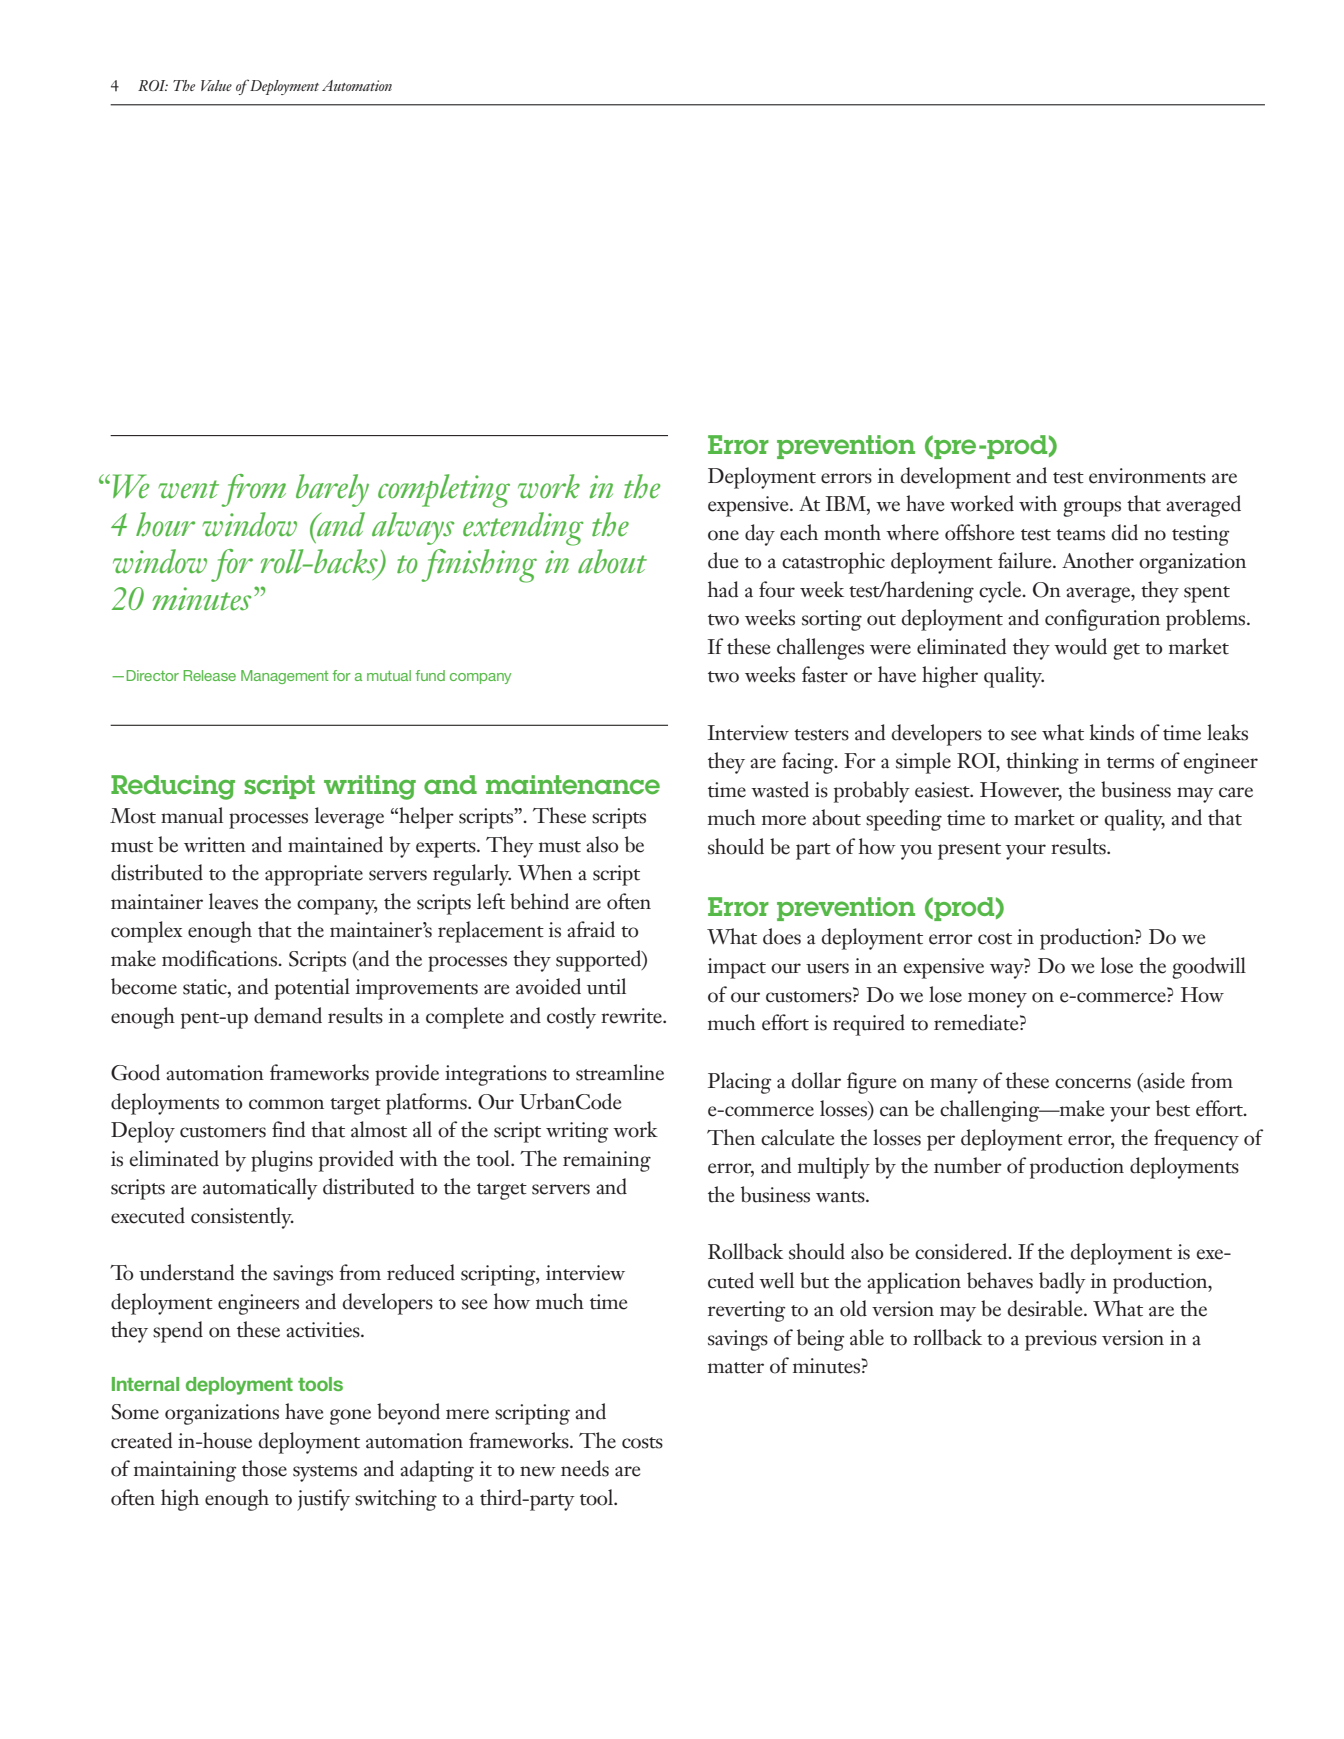 This document has height=1739, width=1344. What do you see at coordinates (1130, 763) in the document?
I see `terms` at bounding box center [1130, 763].
